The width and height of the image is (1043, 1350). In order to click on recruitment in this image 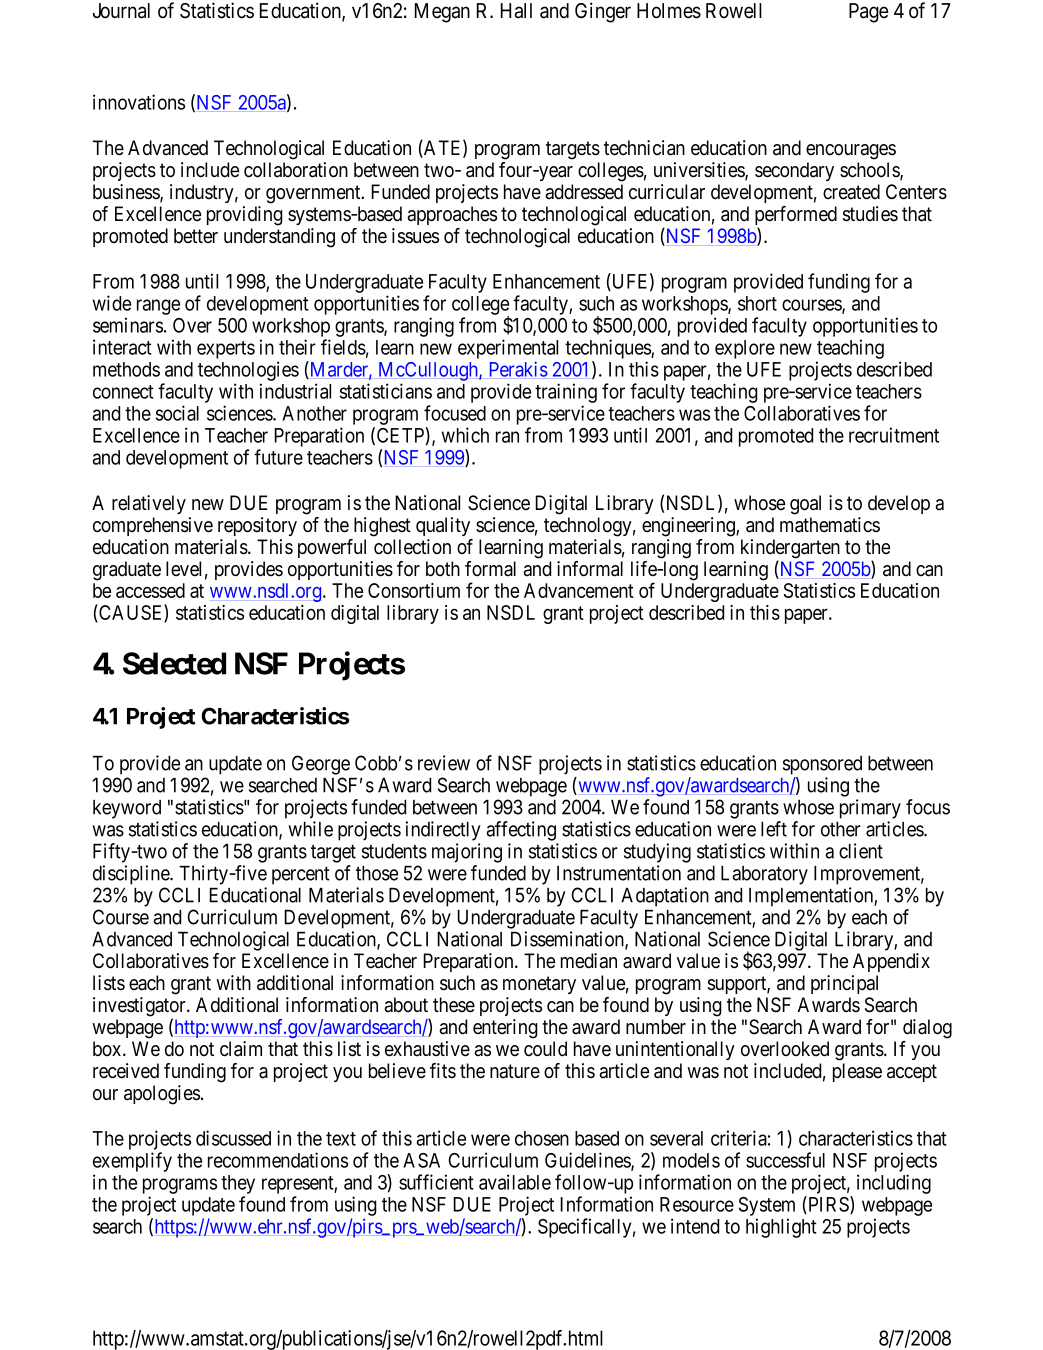, I will do `click(894, 435)`.
